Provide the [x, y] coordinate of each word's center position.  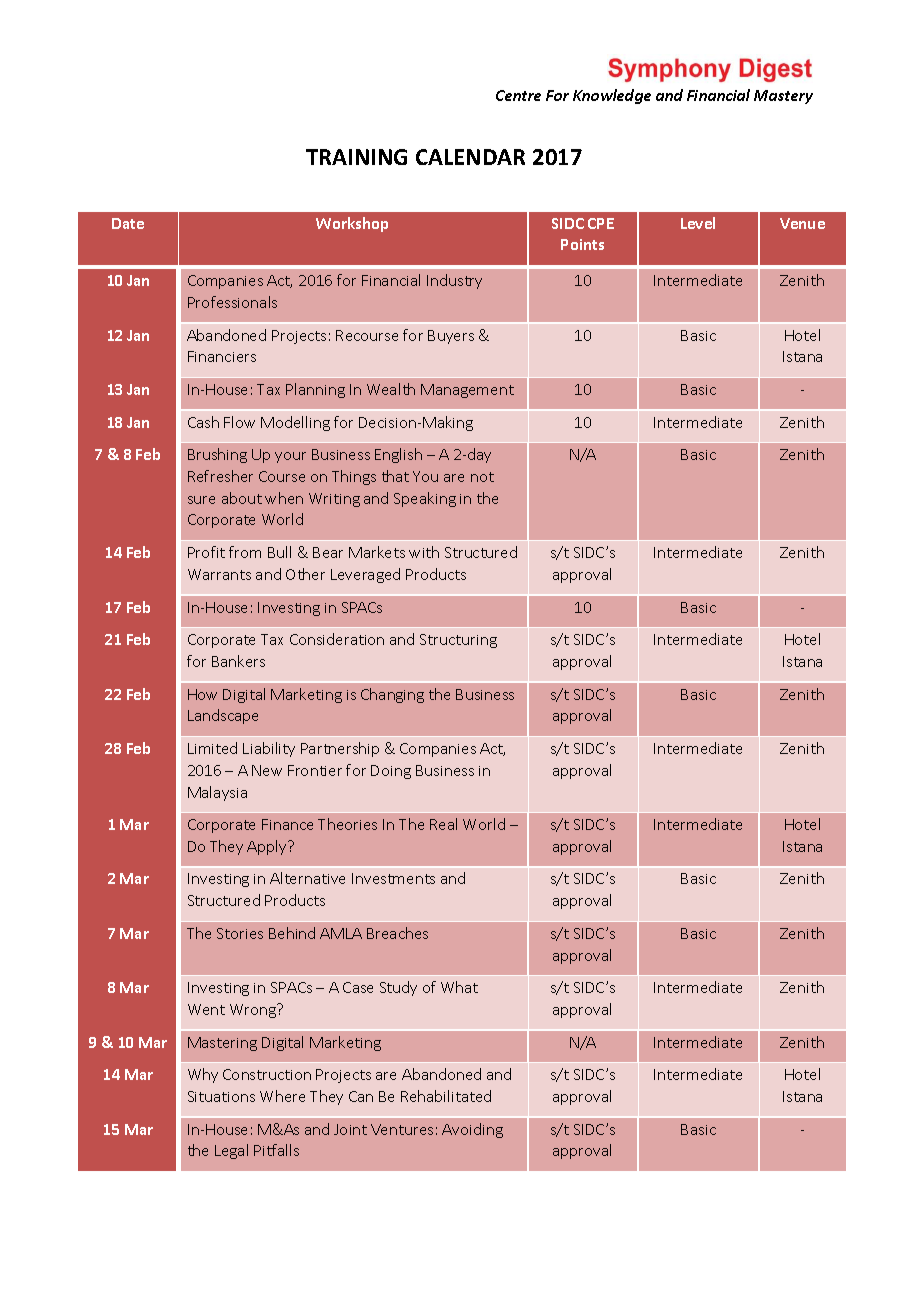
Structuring [458, 641]
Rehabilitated [446, 1096]
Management [467, 391]
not [482, 477]
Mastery [783, 97]
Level [698, 223]
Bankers [238, 661]
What [459, 987]
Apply [268, 847]
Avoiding [472, 1130]
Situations [221, 1096]
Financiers [222, 356]
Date [128, 223]
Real [443, 824]
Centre [518, 95]
